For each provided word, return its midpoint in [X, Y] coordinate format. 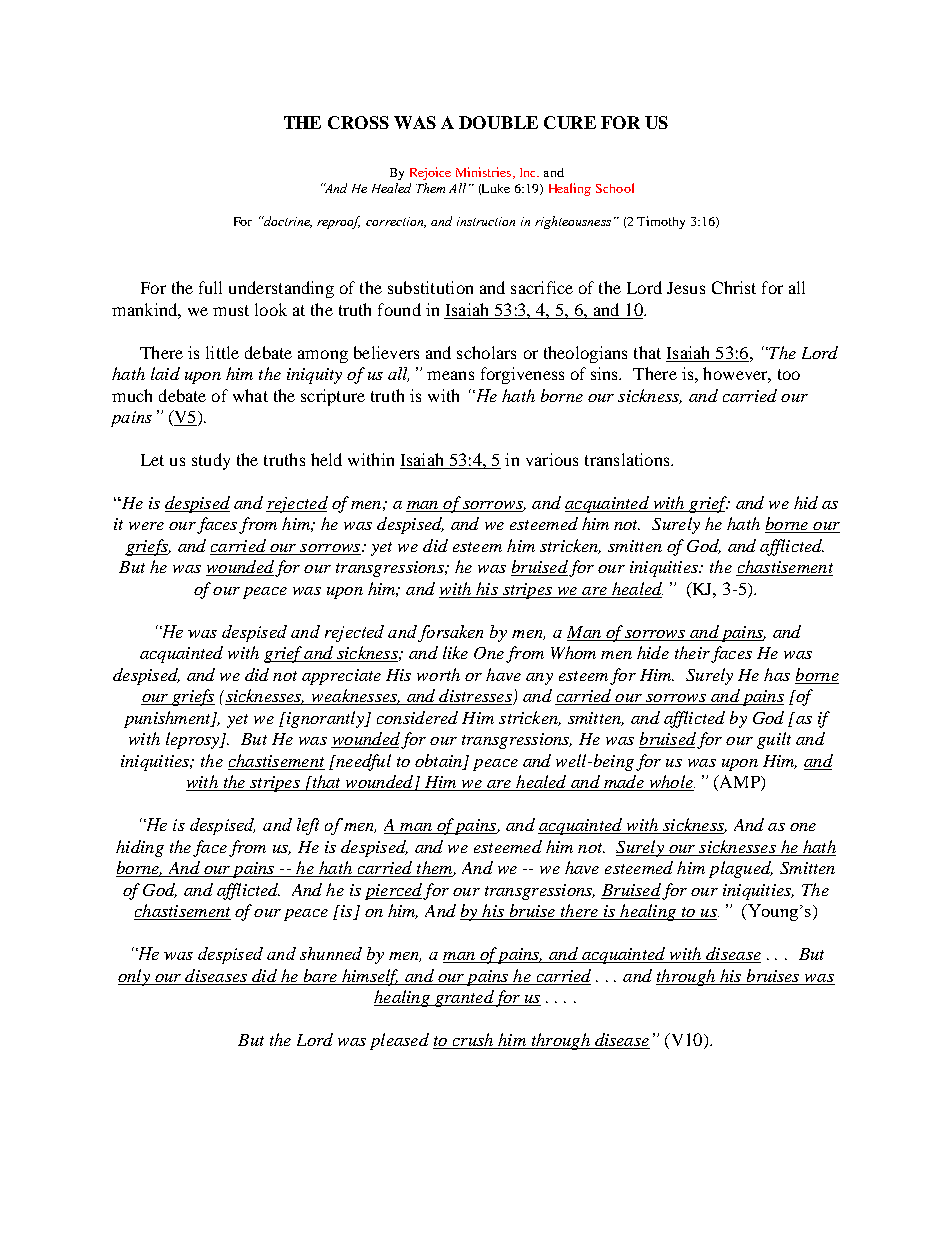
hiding [140, 848]
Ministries [483, 172]
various [552, 459]
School [615, 188]
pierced [393, 891]
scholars [486, 352]
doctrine [287, 222]
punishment [168, 719]
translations [628, 459]
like [455, 652]
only [135, 977]
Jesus [686, 288]
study [211, 461]
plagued [741, 869]
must [231, 310]
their [692, 652]
